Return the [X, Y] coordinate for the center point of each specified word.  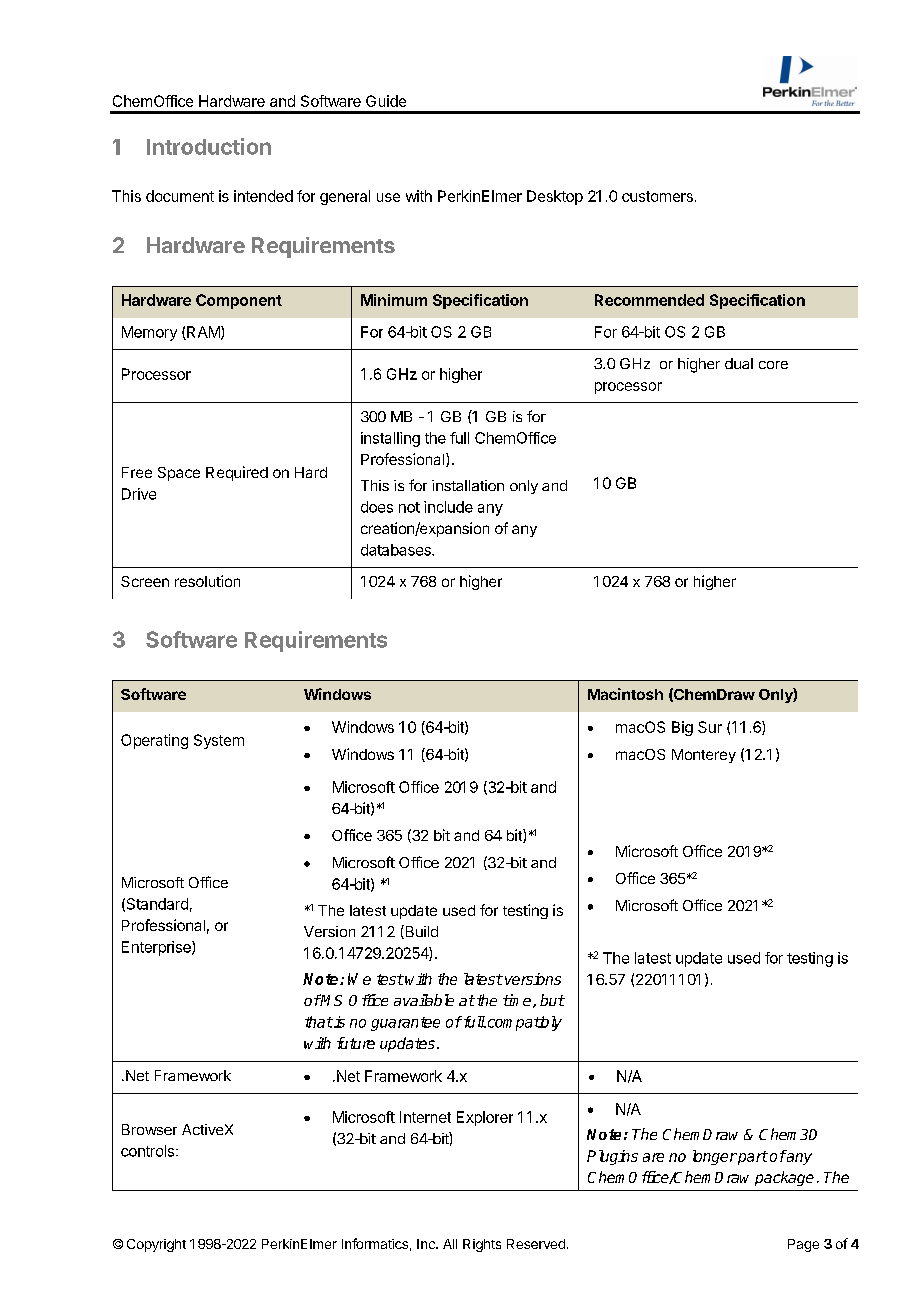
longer [715, 1157]
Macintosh [625, 694]
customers [657, 196]
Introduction [209, 146]
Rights [482, 1245]
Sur [710, 727]
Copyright [156, 1245]
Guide [386, 101]
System [219, 741]
